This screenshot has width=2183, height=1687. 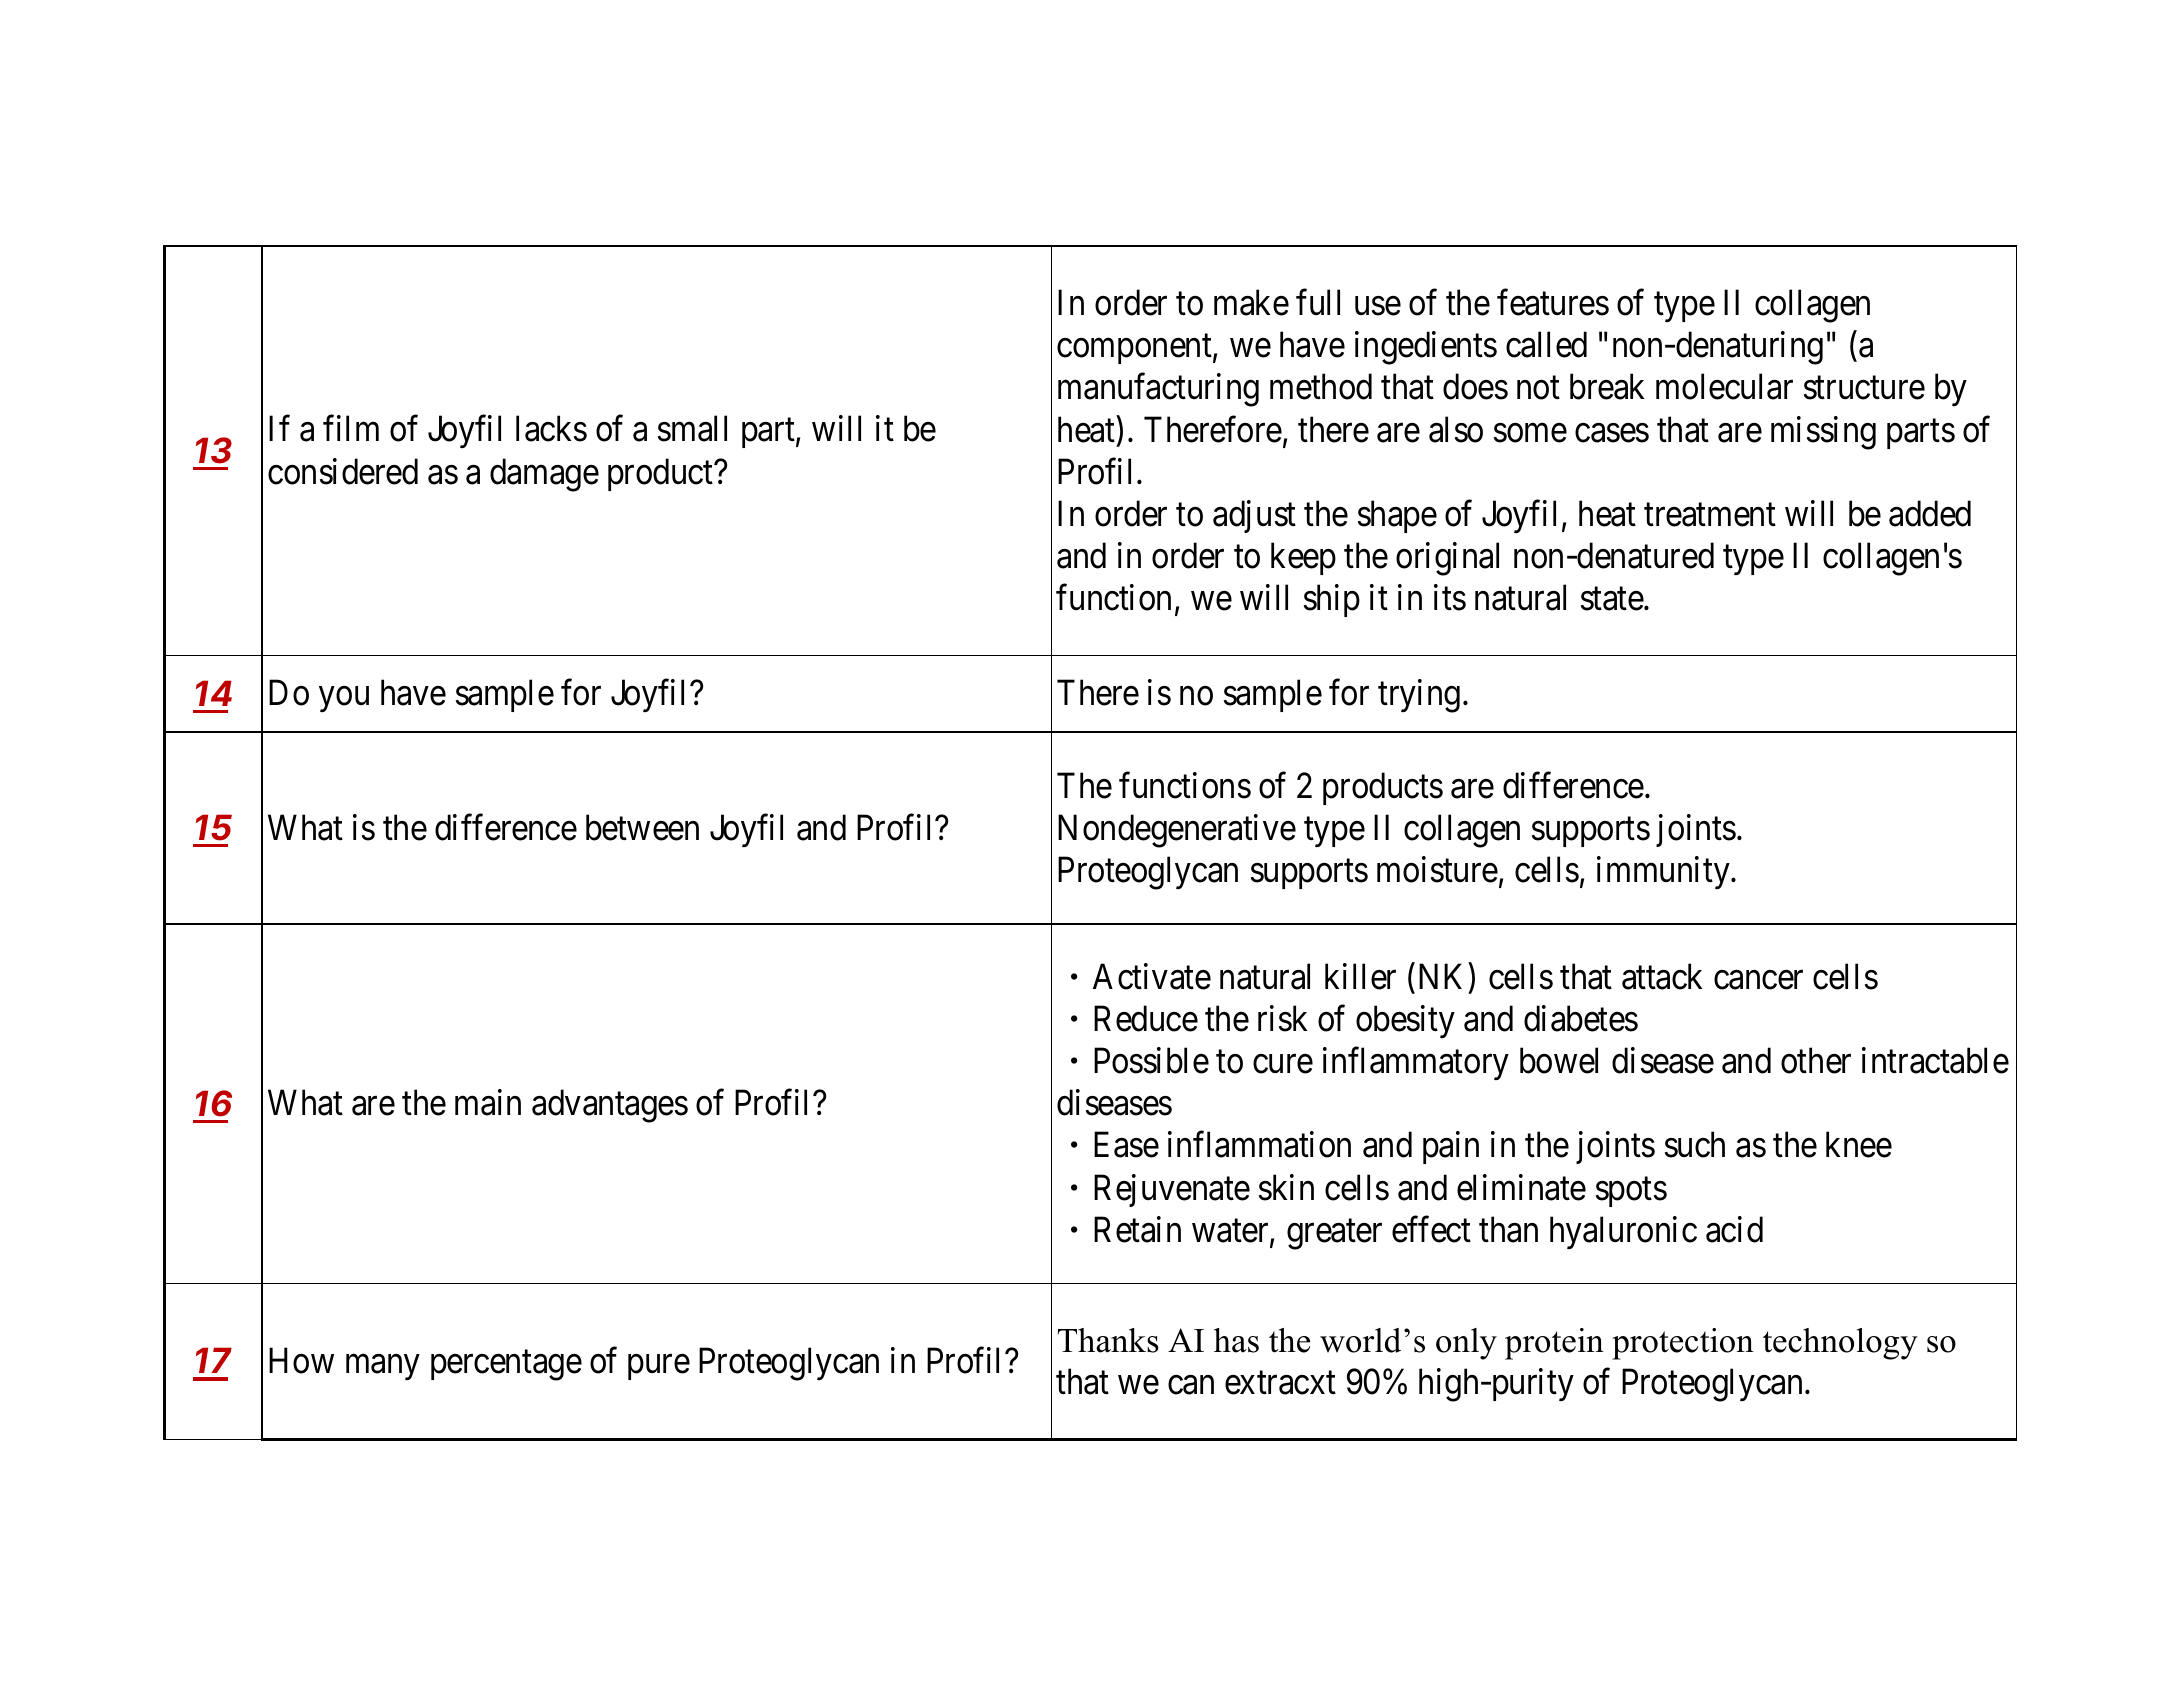 What do you see at coordinates (1683, 1344) in the screenshot?
I see `protection` at bounding box center [1683, 1344].
